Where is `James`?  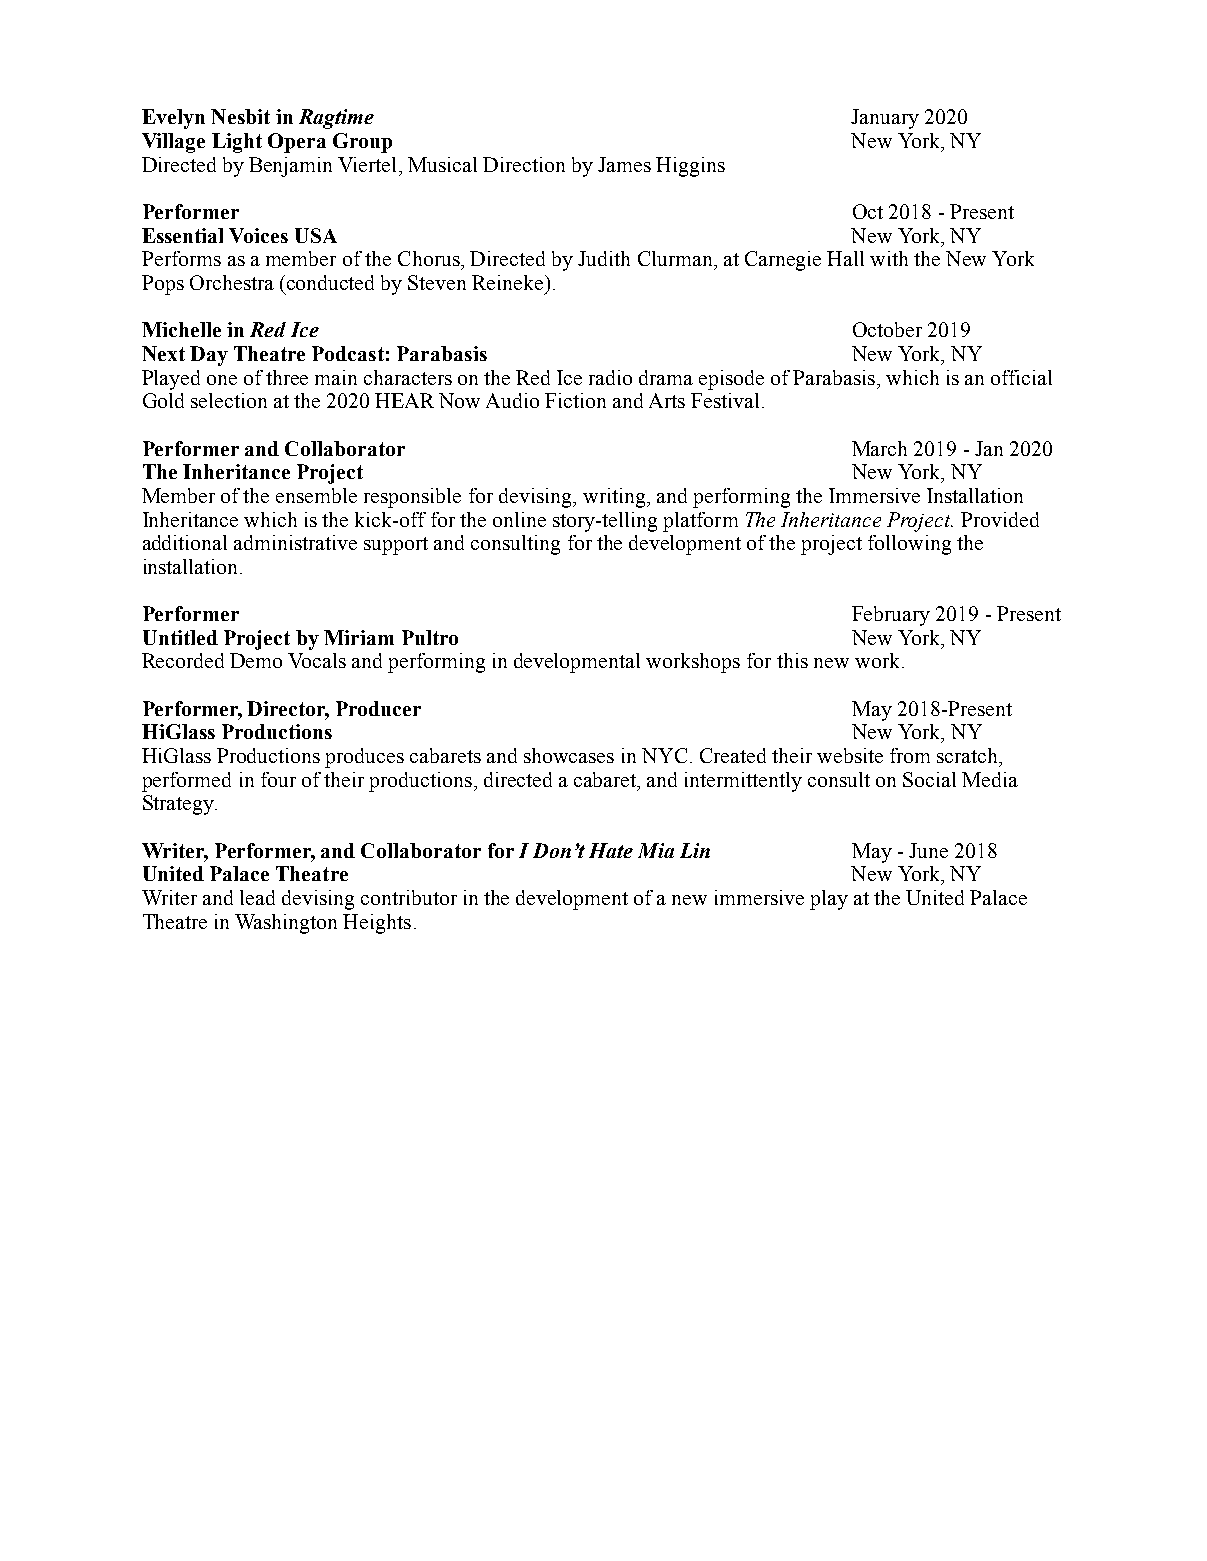
James is located at coordinates (624, 164).
